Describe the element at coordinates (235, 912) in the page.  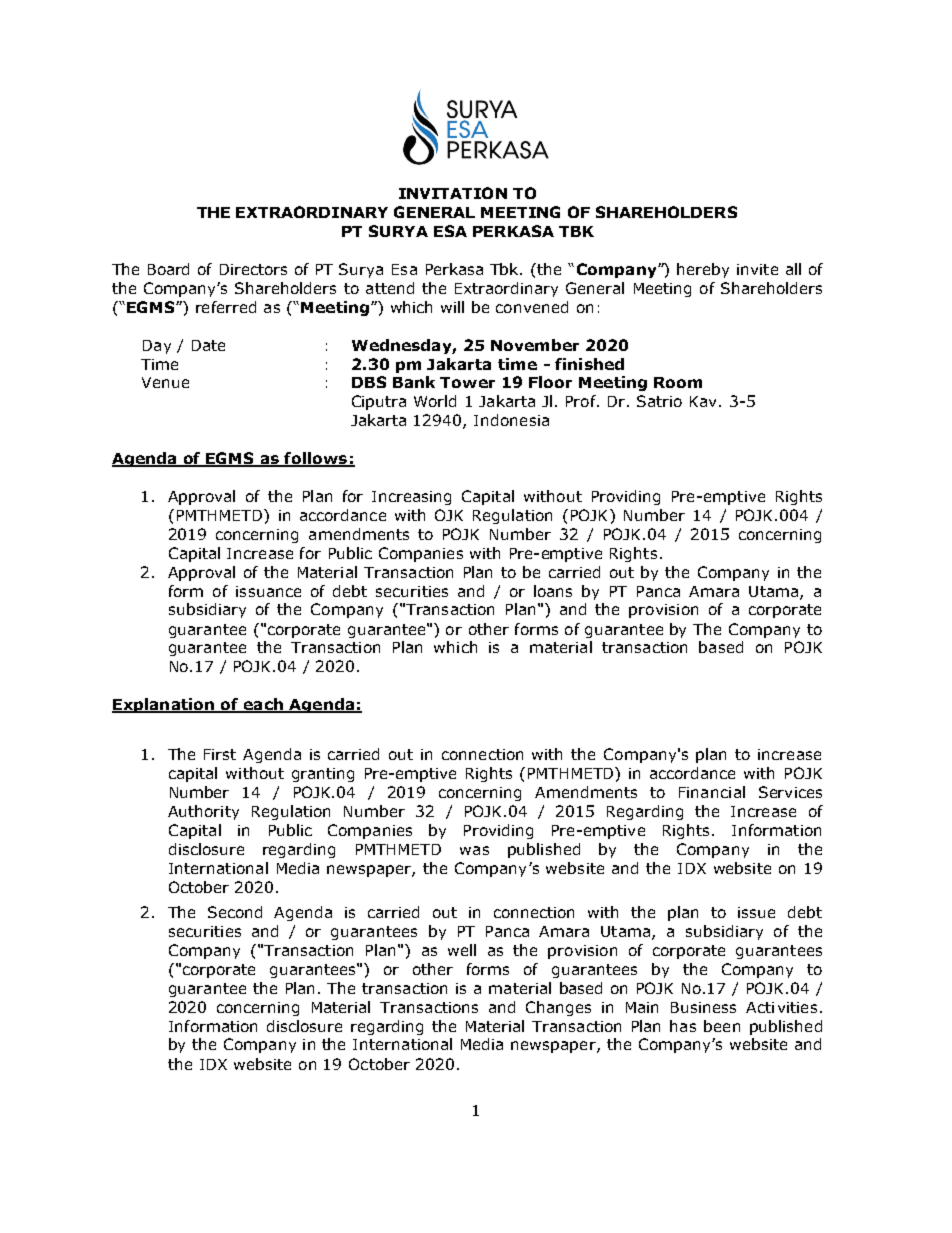
I see `Second` at that location.
